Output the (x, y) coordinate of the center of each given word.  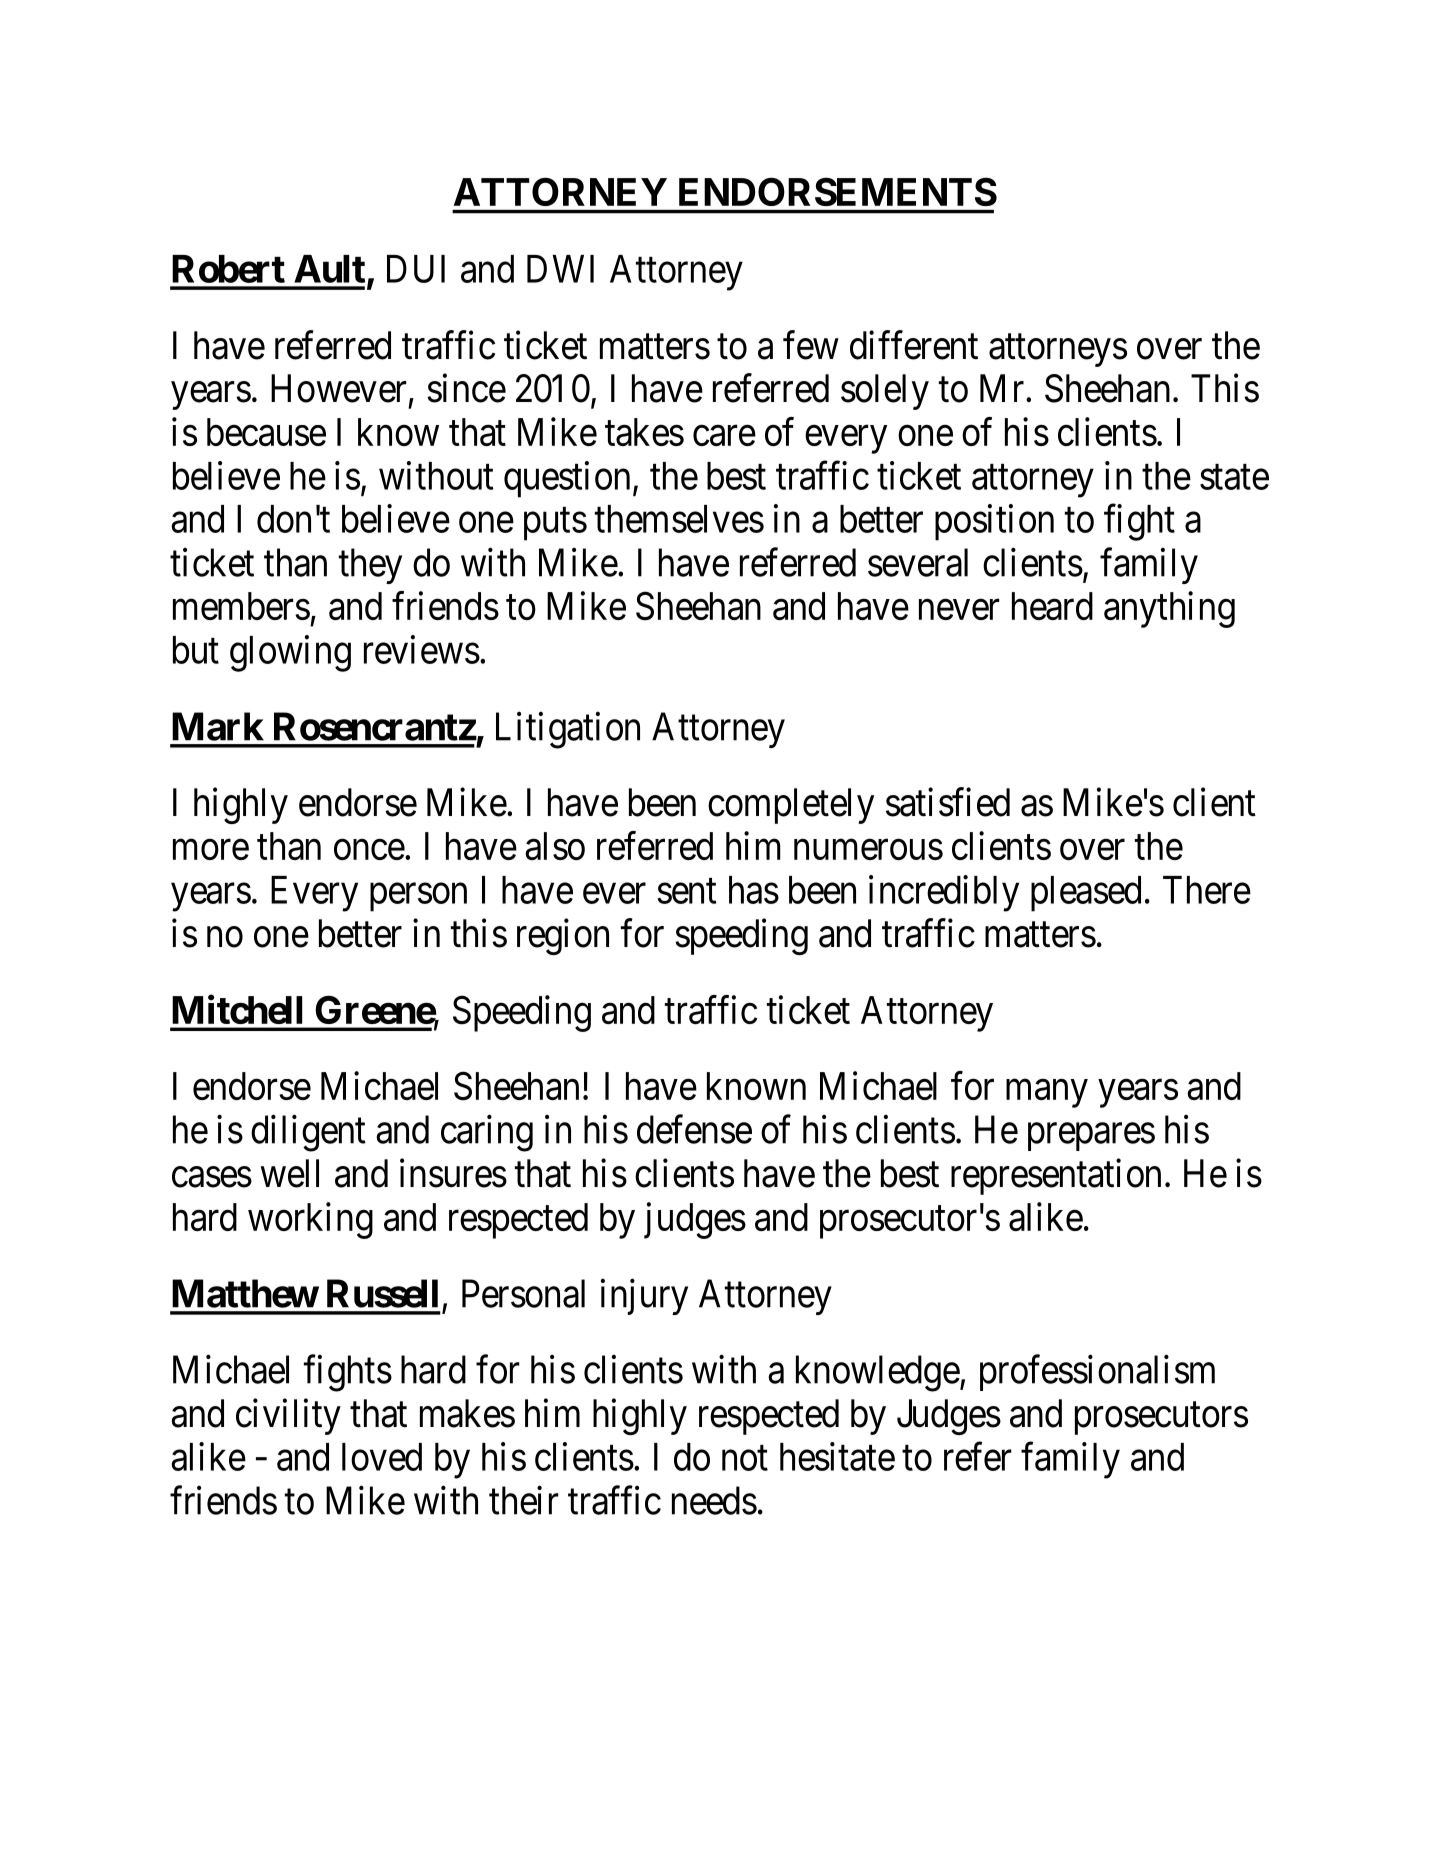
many (1047, 1094)
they (370, 566)
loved (382, 1457)
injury (644, 1297)
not (745, 1458)
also (555, 846)
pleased (1086, 894)
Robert (228, 269)
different (914, 345)
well (290, 1173)
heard (1052, 606)
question (567, 479)
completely (791, 806)
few (811, 345)
